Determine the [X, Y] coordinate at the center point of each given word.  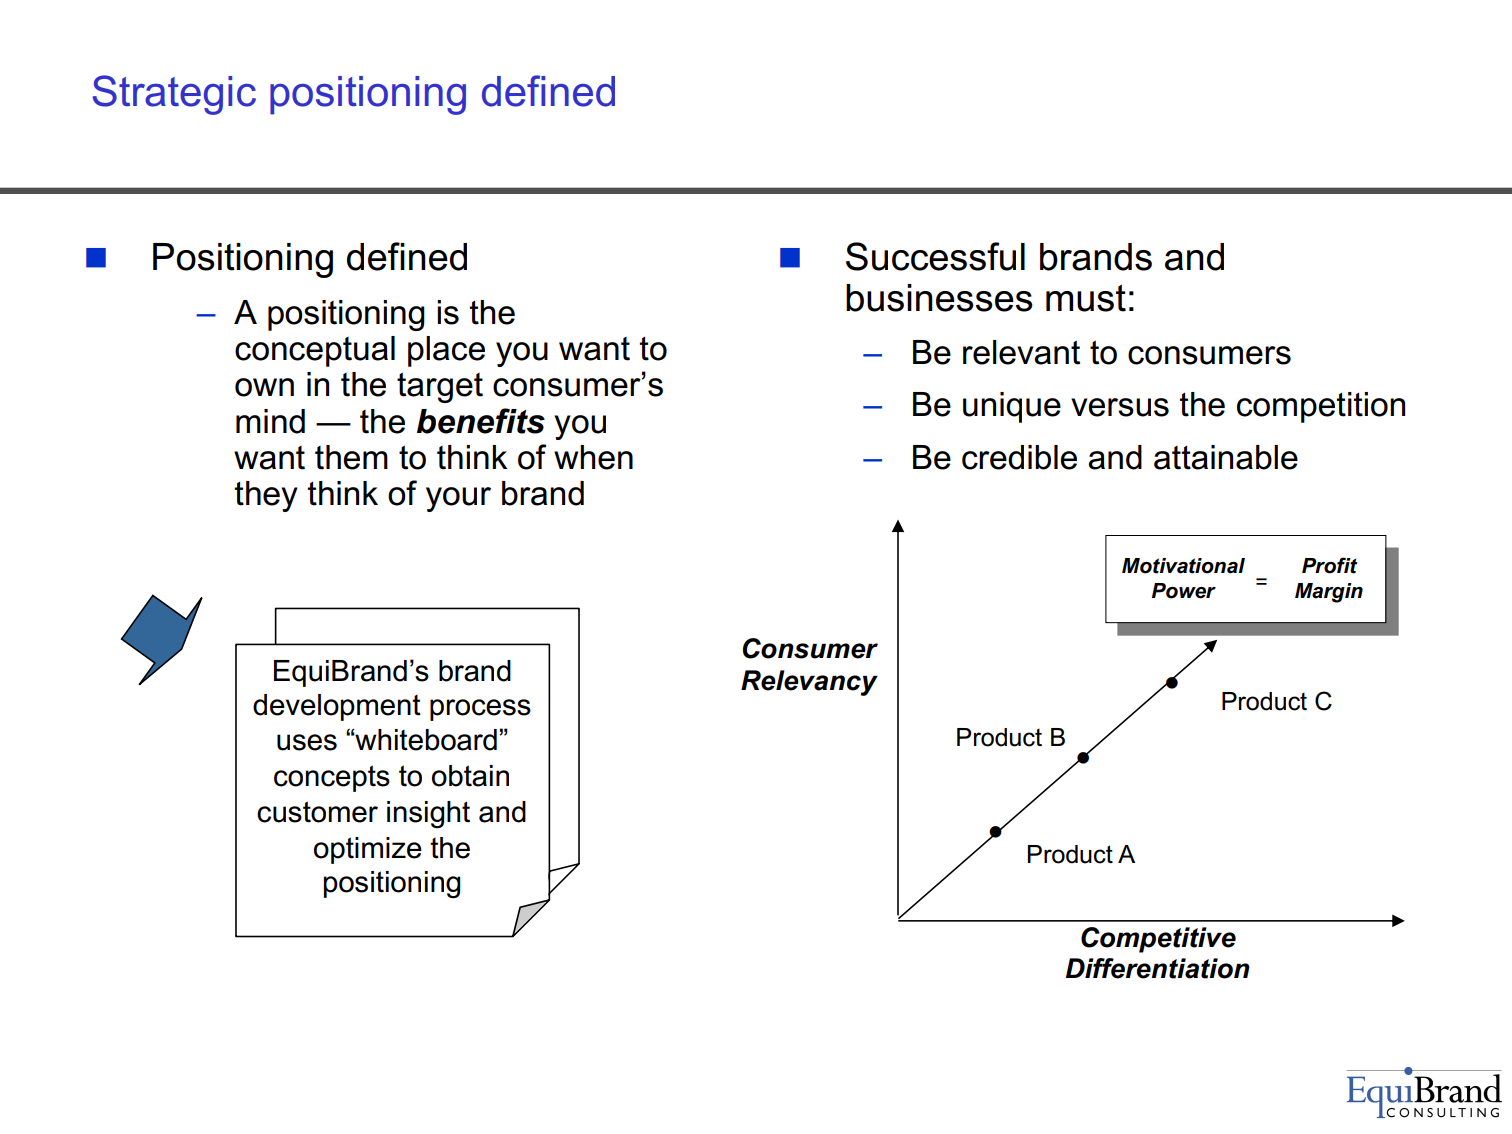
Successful [935, 256]
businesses [939, 298]
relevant [1021, 352]
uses [307, 742]
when [593, 457]
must [1086, 298]
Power [1184, 591]
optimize [368, 850]
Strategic [174, 95]
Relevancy [809, 683]
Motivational [1183, 566]
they [266, 496]
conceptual [315, 351]
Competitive [1158, 940]
